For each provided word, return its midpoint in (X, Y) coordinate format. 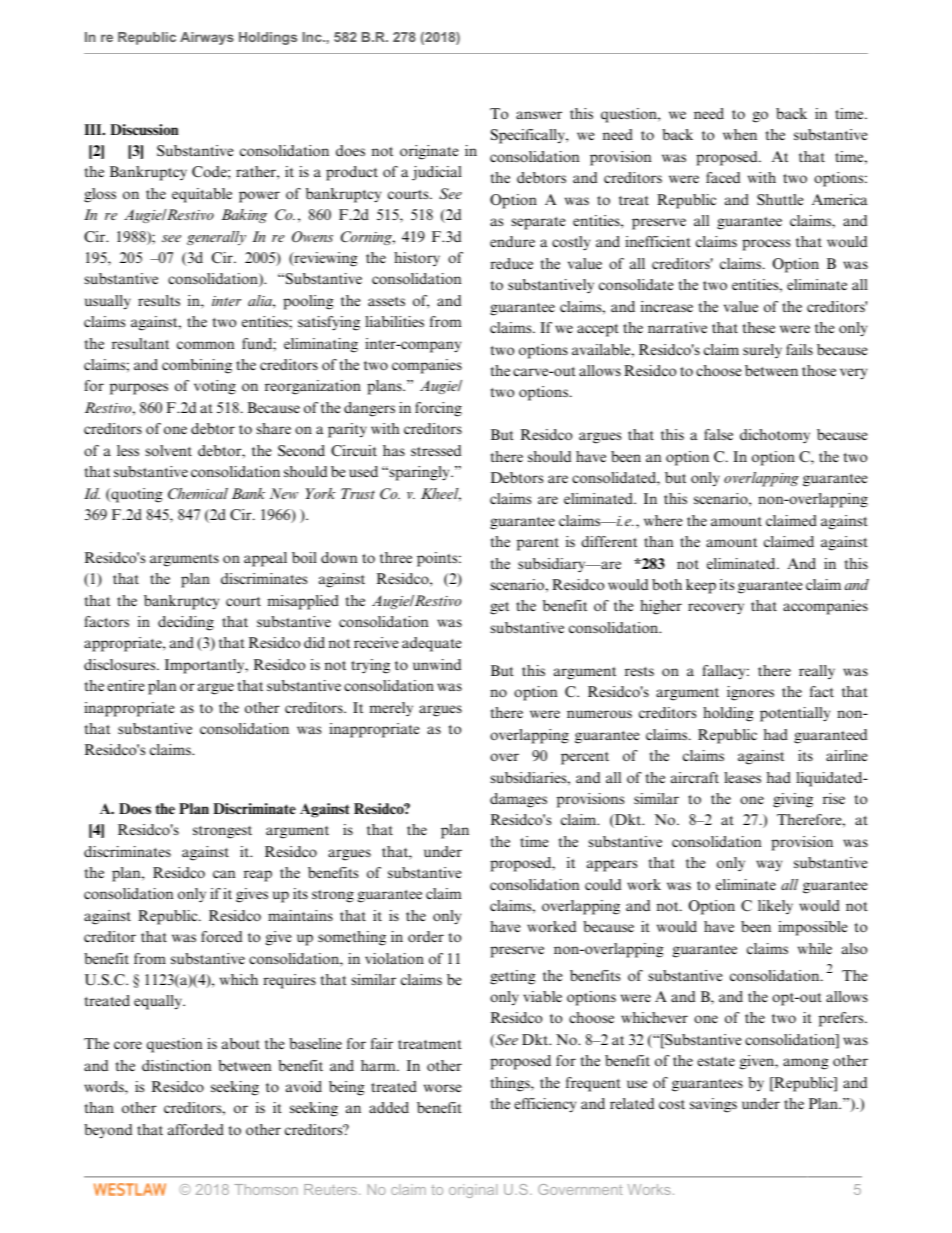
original (473, 1191)
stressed (436, 450)
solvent (169, 450)
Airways (207, 38)
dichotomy (775, 436)
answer (539, 115)
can (224, 874)
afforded (196, 1130)
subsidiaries (530, 777)
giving (793, 800)
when (740, 134)
